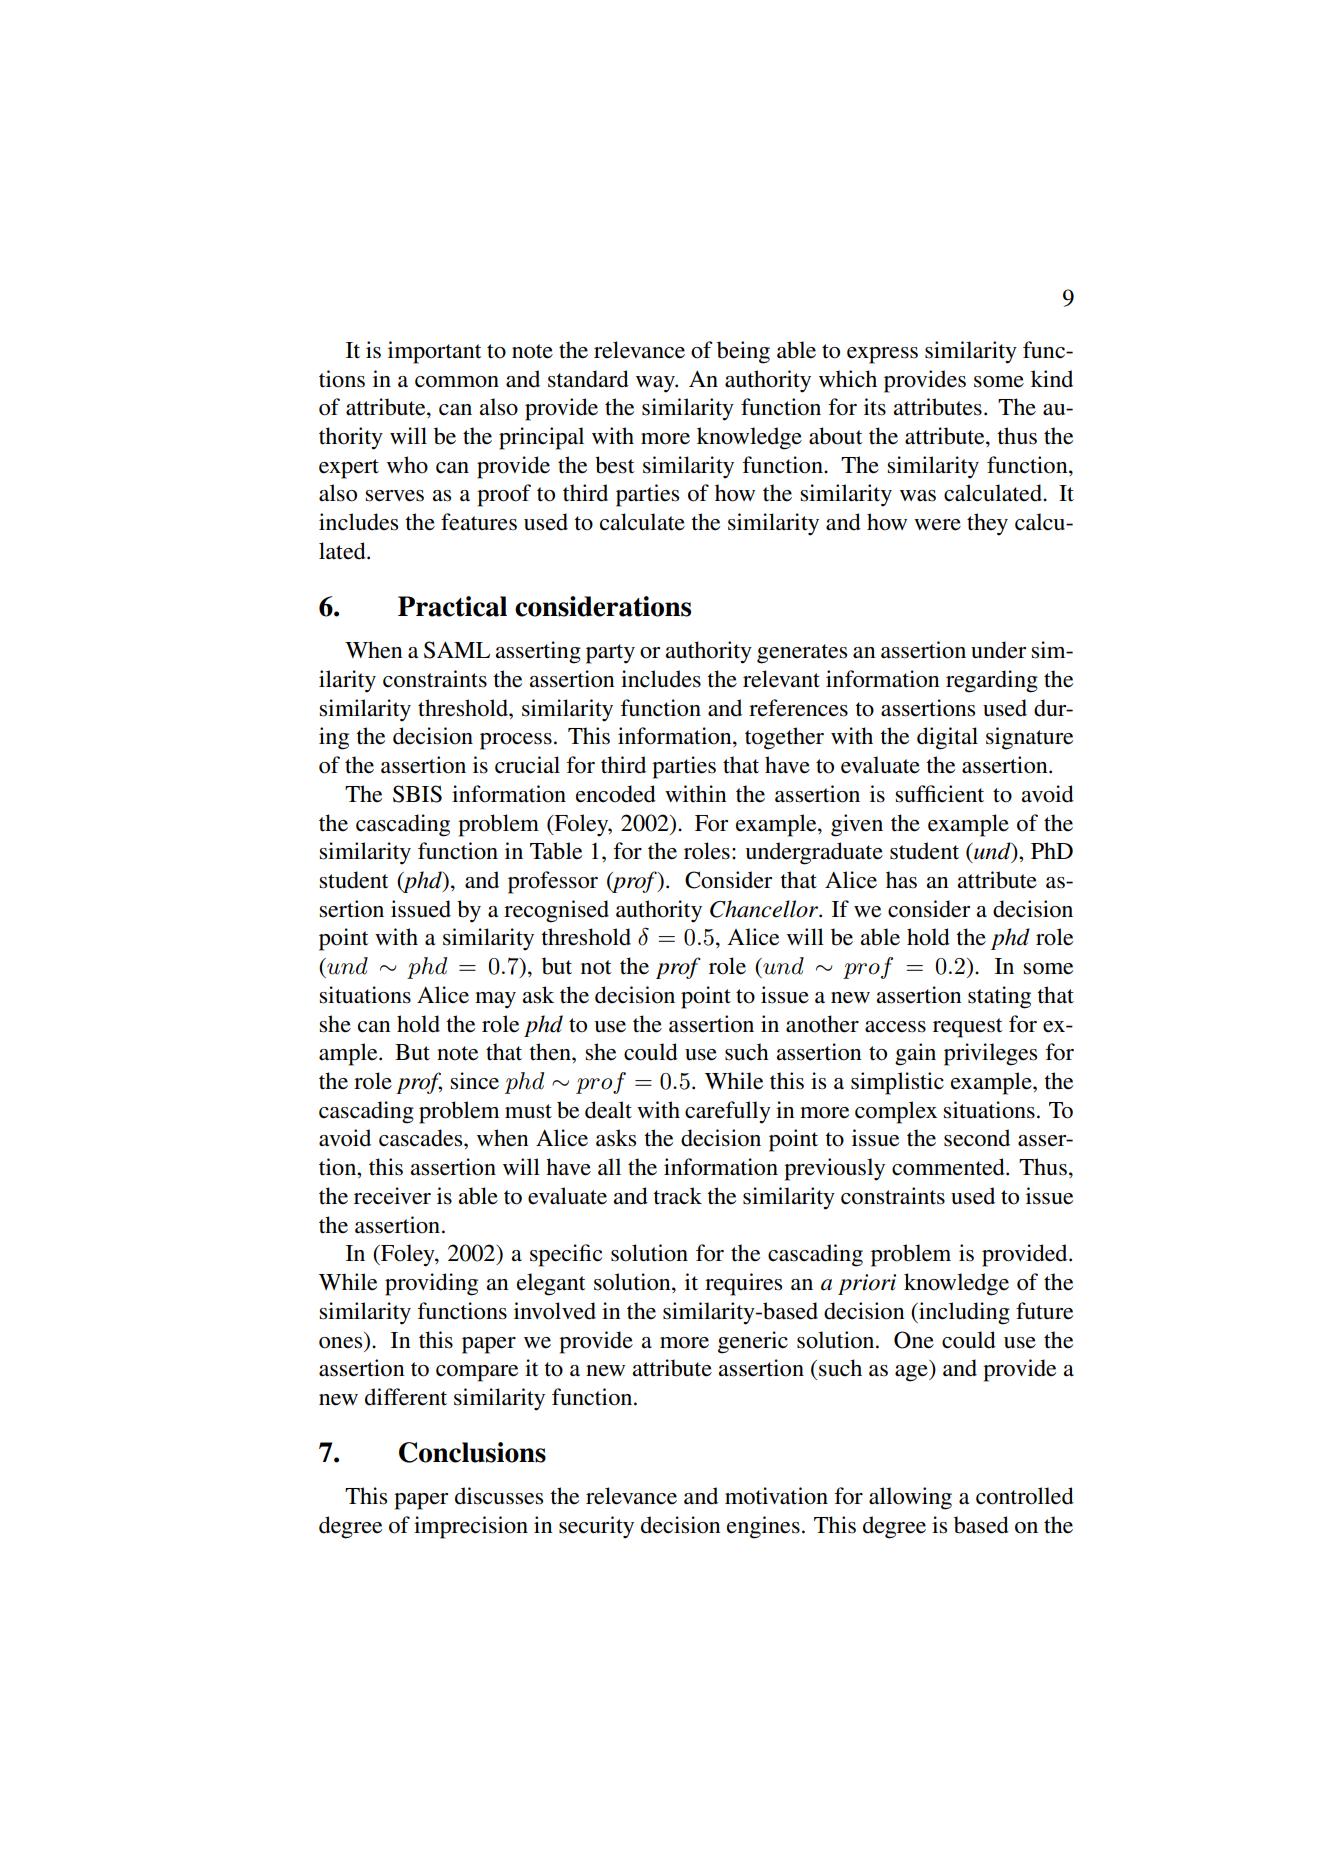  I want to click on track, so click(677, 1196).
